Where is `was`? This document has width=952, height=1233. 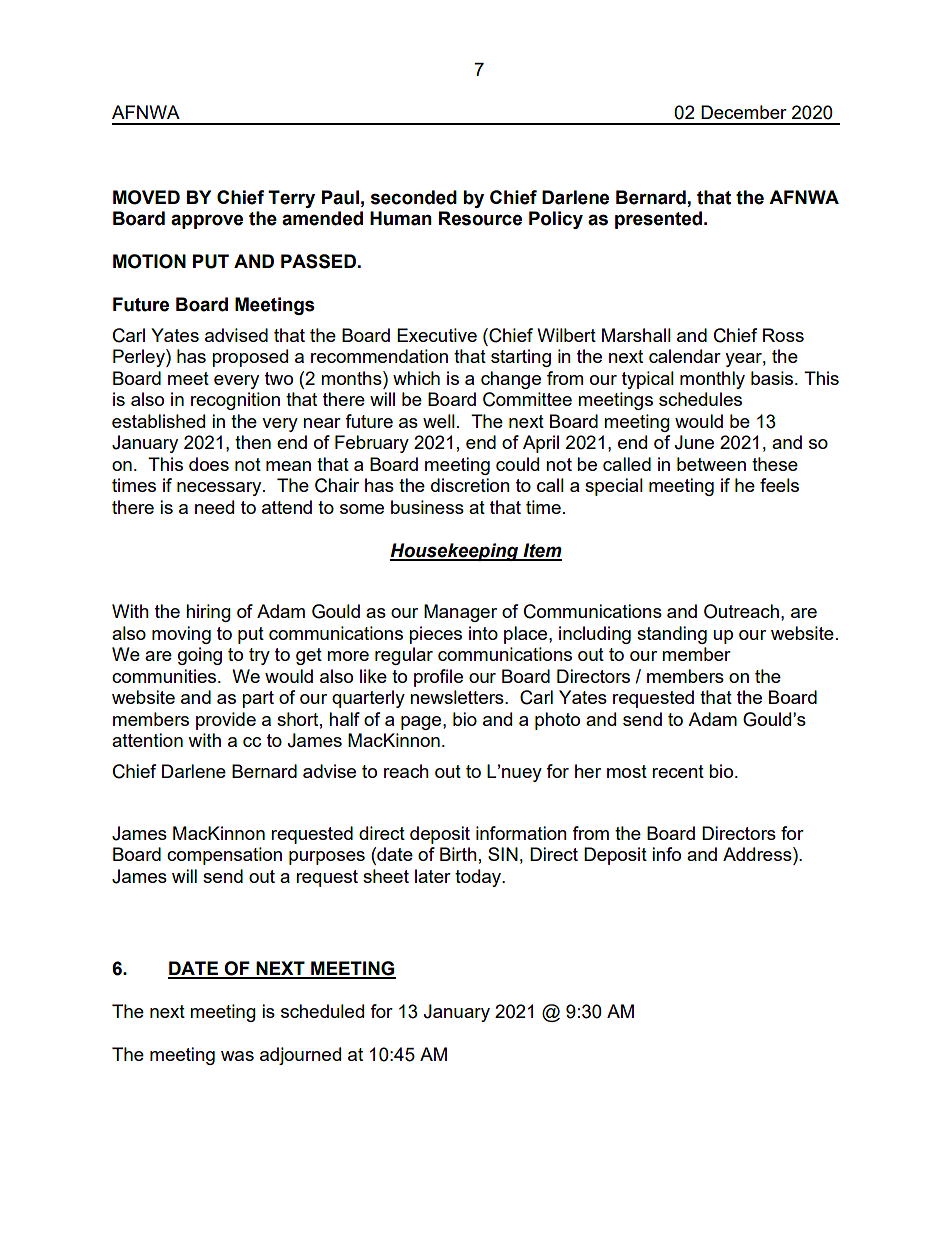 was is located at coordinates (237, 1056).
